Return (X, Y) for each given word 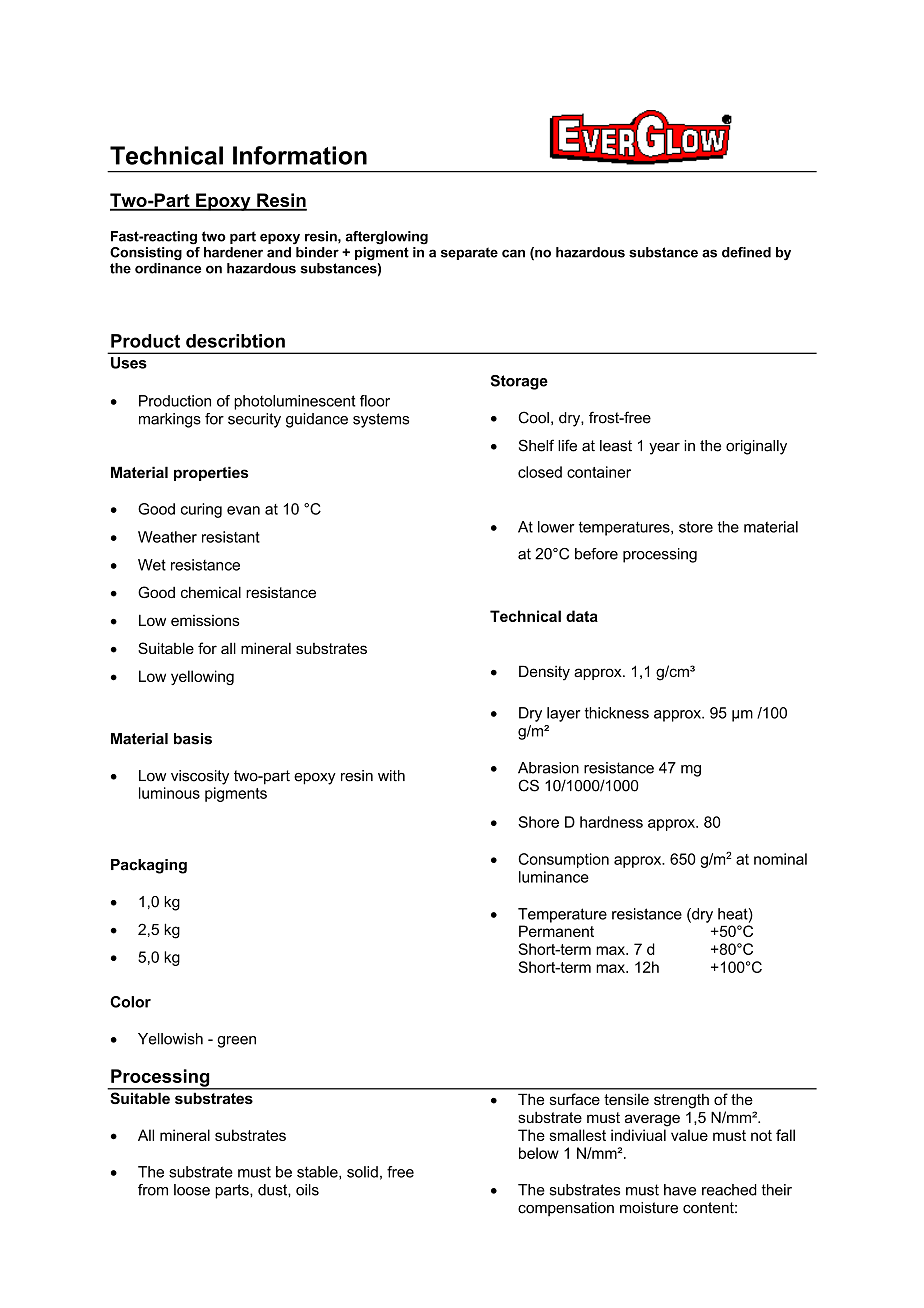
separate (469, 253)
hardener (233, 252)
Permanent (556, 931)
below (539, 1153)
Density (544, 673)
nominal (780, 859)
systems (381, 420)
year (664, 449)
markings (170, 420)
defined (746, 252)
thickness (617, 713)
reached (729, 1190)
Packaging (149, 866)
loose (192, 1190)
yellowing (202, 677)
